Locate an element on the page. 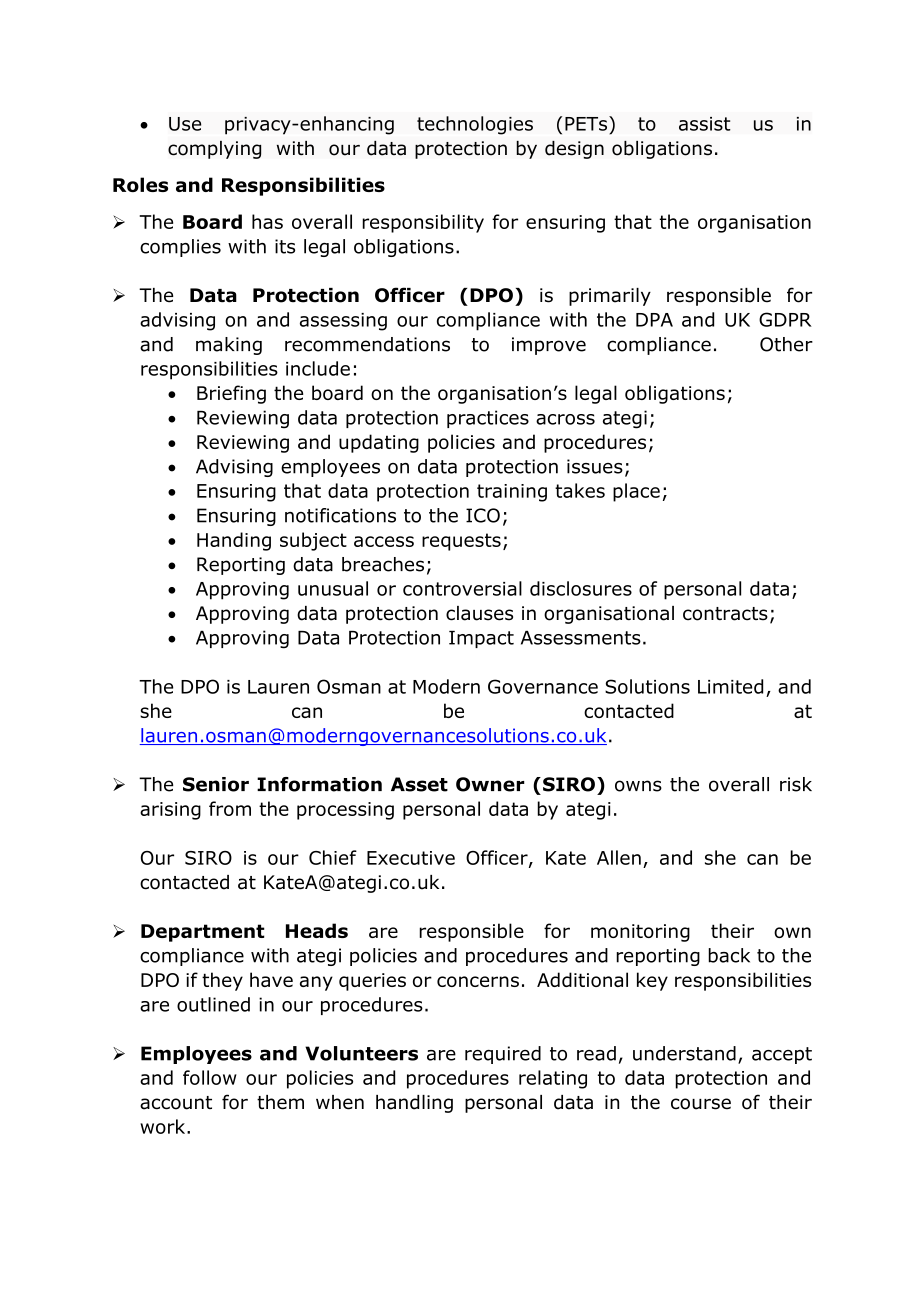 The height and width of the document is (1308, 924). course is located at coordinates (701, 1104).
